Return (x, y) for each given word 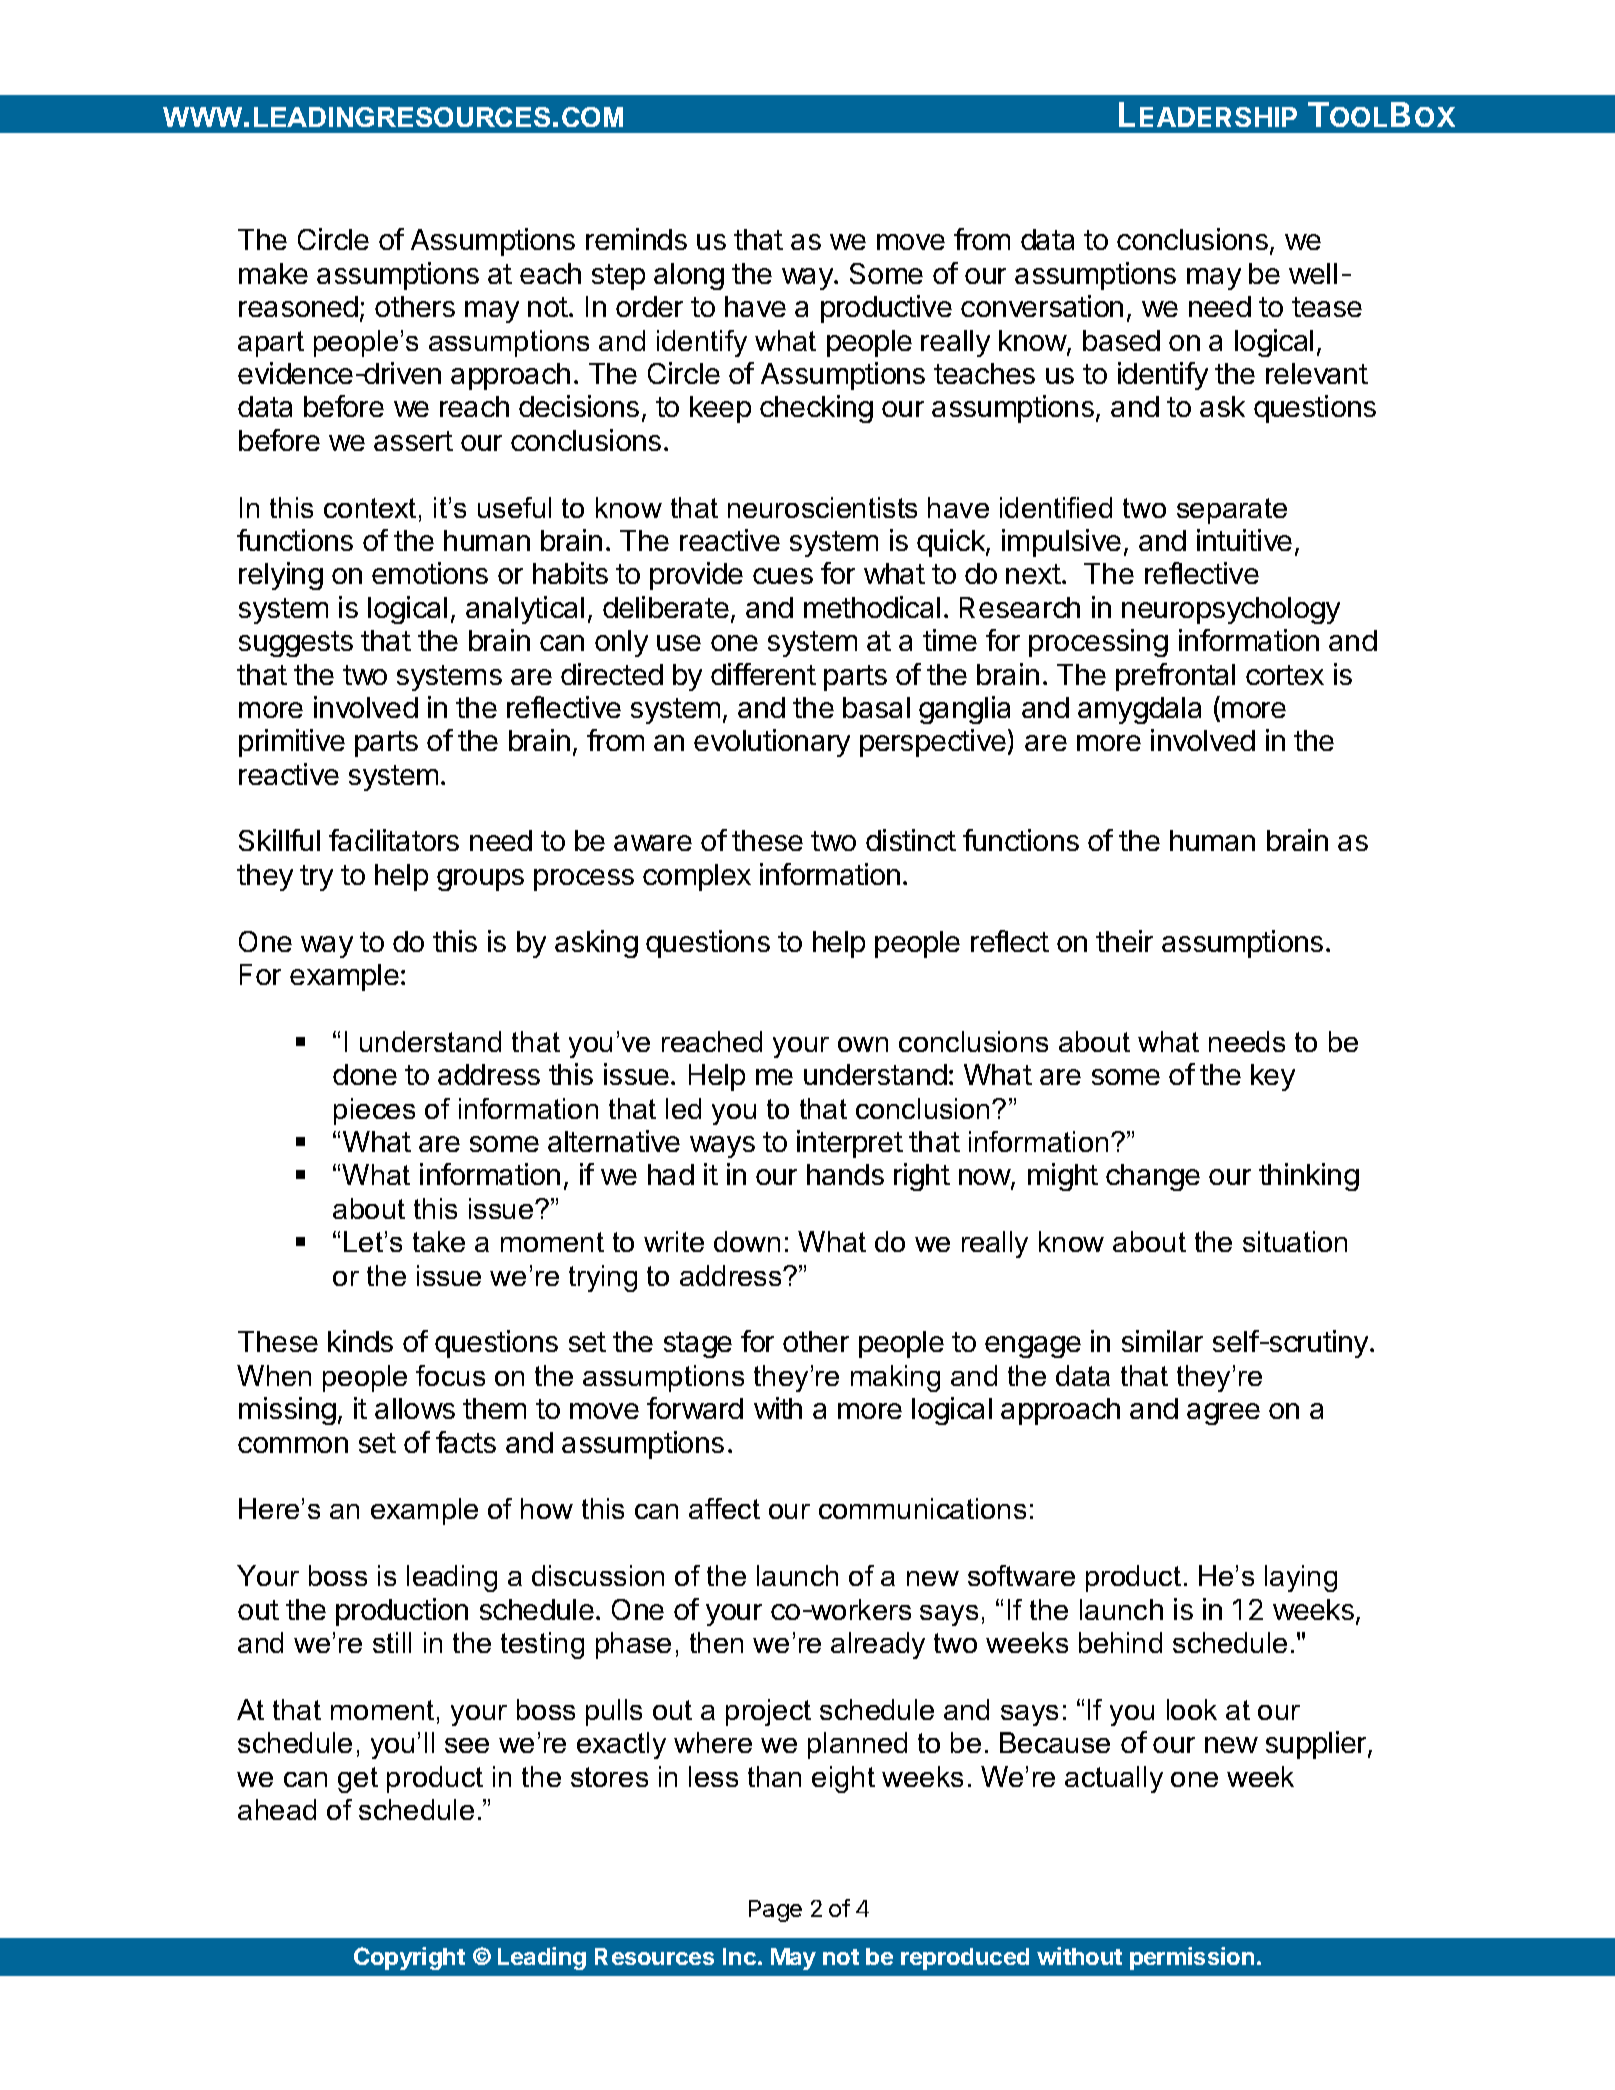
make (273, 273)
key (1273, 1077)
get (358, 1780)
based (1121, 340)
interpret (850, 1144)
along (689, 276)
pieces (374, 1111)
